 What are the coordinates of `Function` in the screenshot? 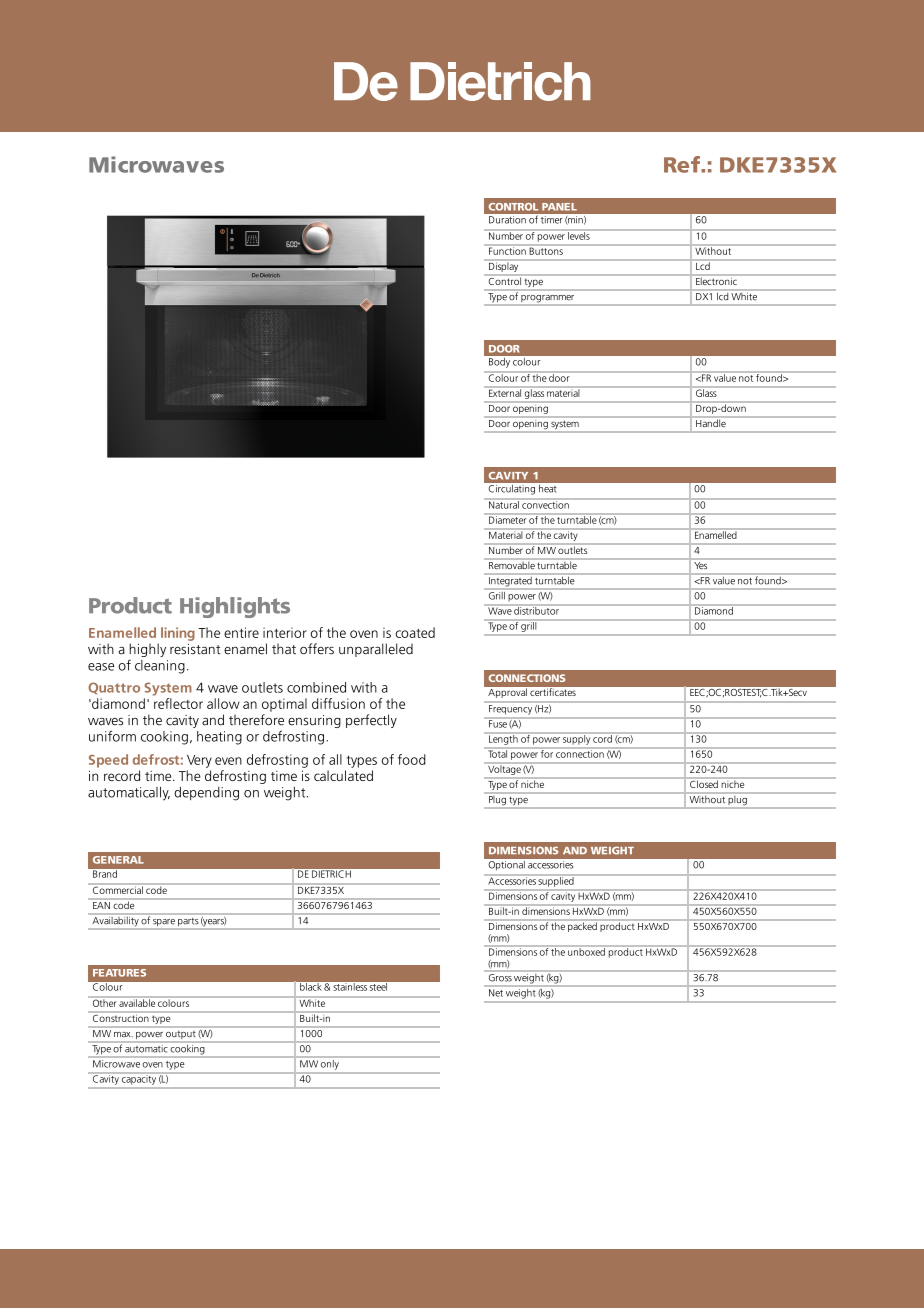 It's located at (507, 250).
